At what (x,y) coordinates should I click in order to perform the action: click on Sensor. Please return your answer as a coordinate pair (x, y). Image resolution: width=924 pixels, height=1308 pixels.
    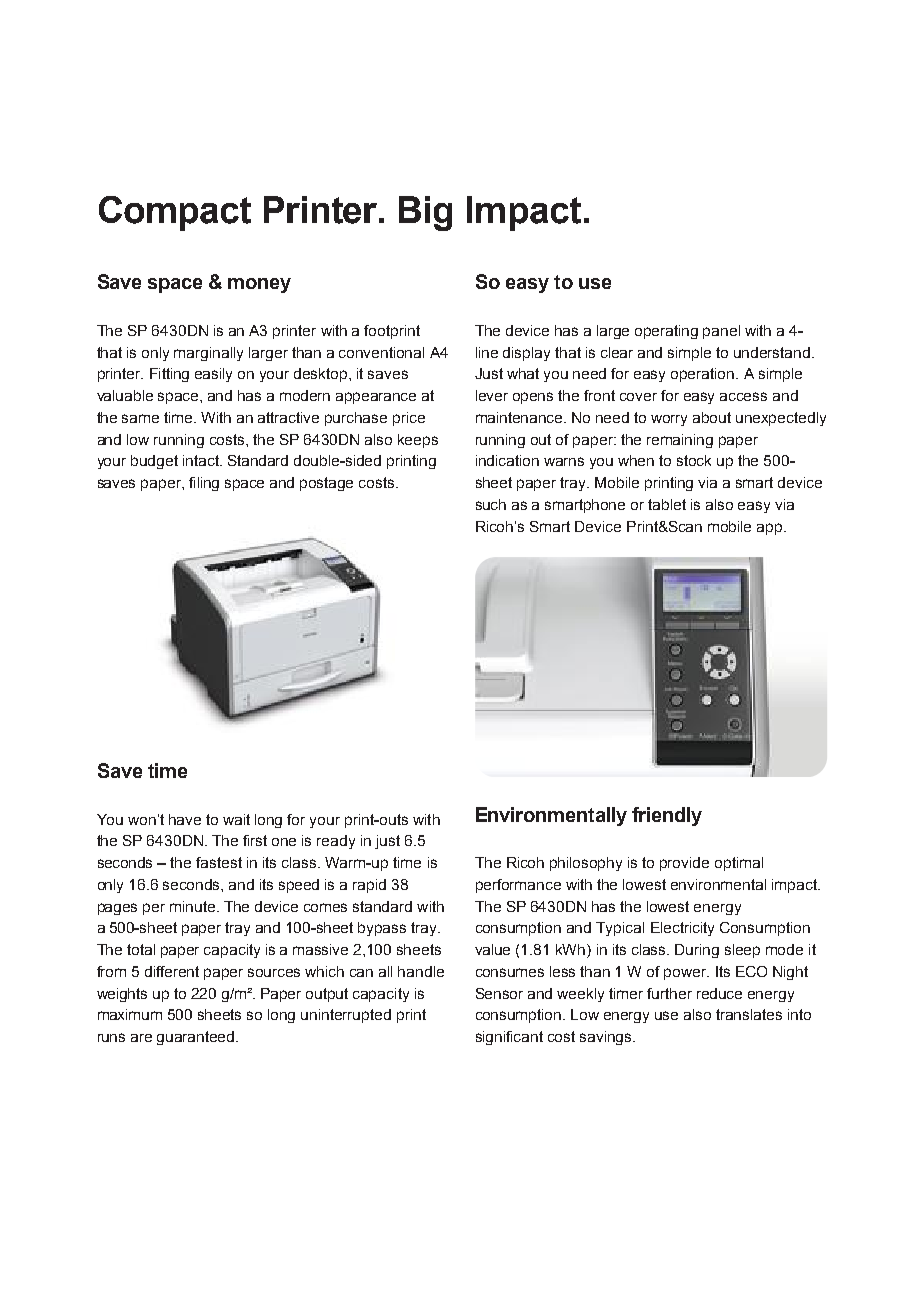
    Looking at the image, I should click on (499, 993).
